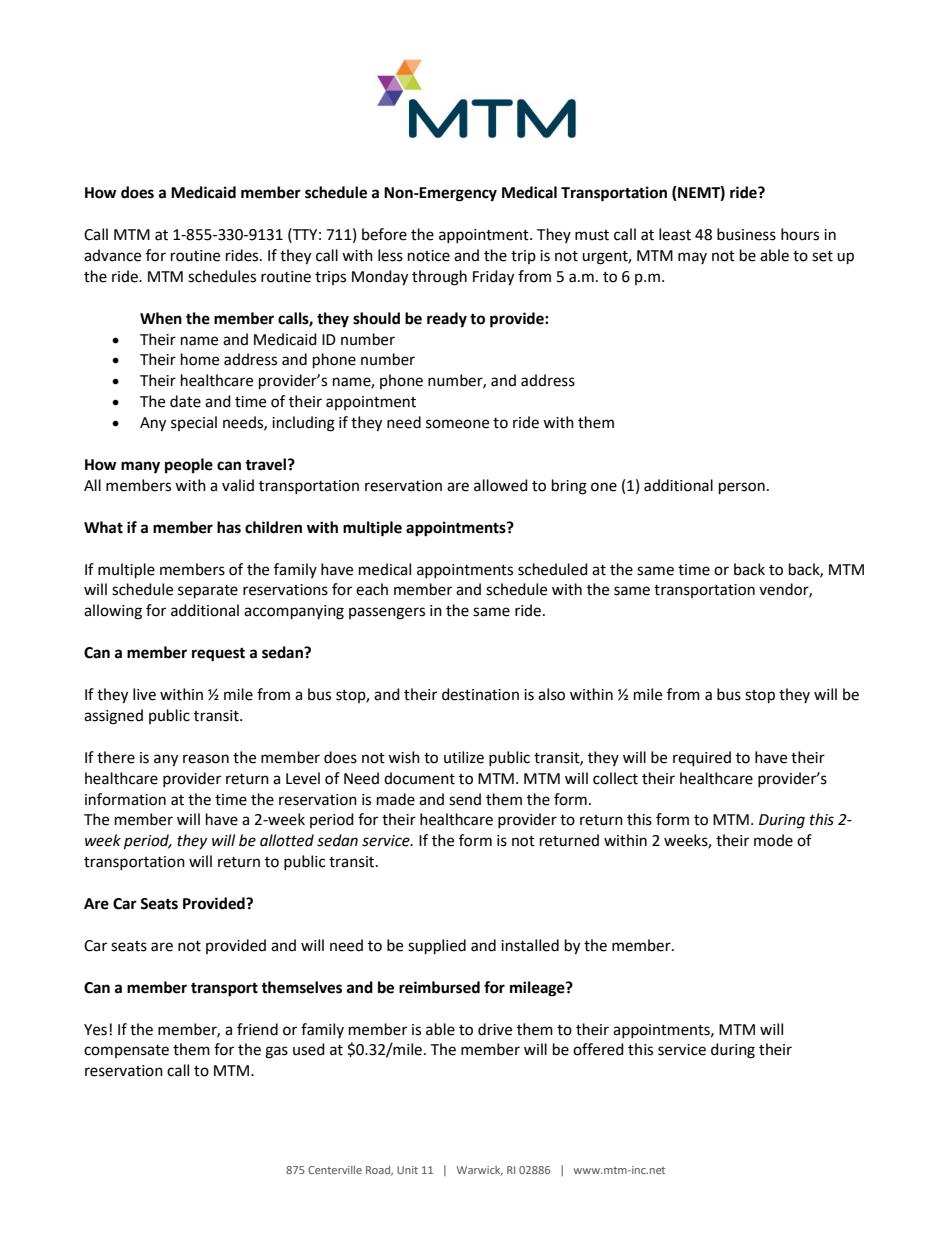 This document has width=952, height=1233. I want to click on offered, so click(598, 1049).
